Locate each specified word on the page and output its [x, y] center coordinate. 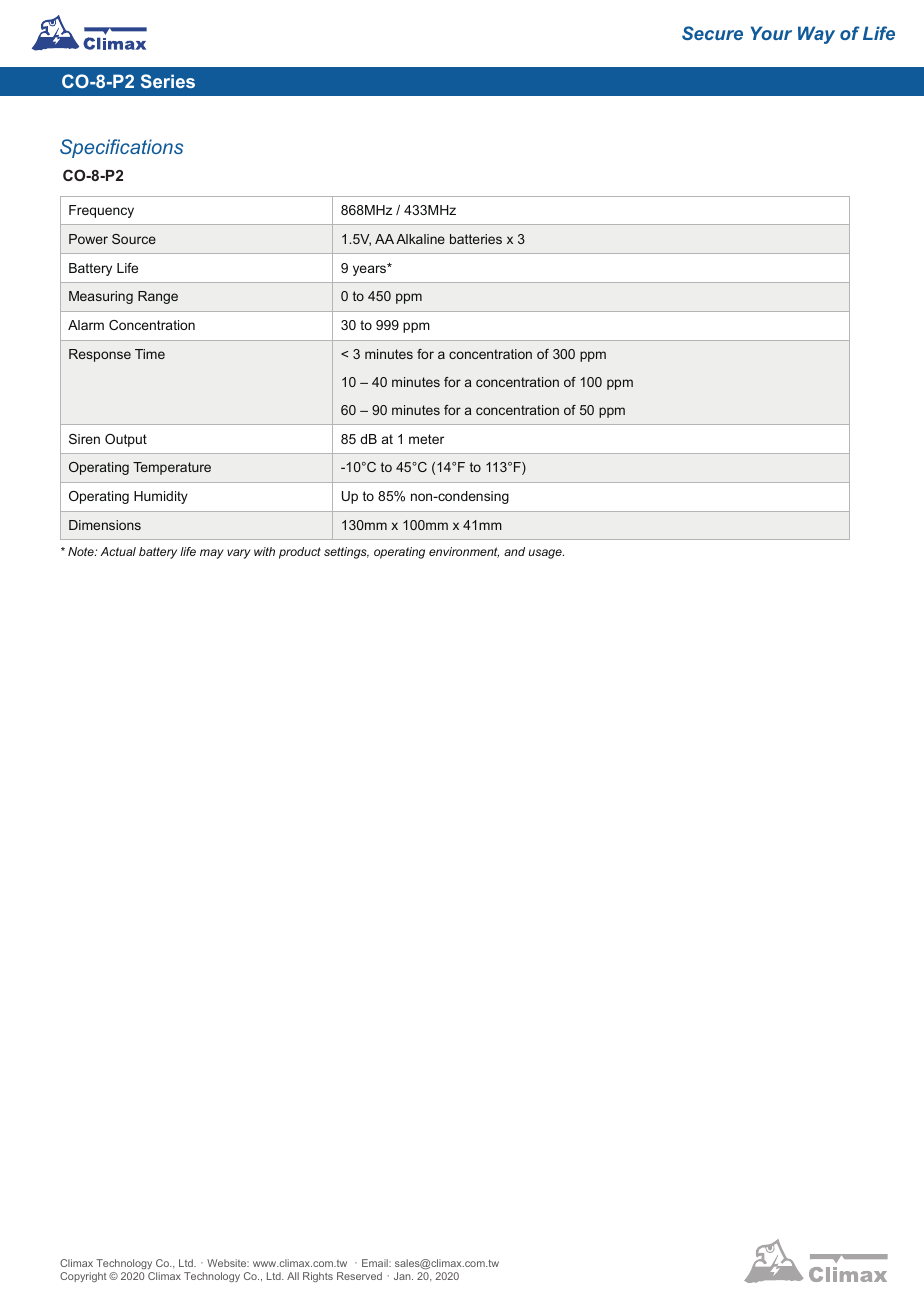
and [514, 551]
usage [546, 554]
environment [464, 552]
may [212, 554]
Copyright [83, 1277]
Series [168, 81]
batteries [476, 239]
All [293, 1276]
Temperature [172, 468]
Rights [318, 1277]
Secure [712, 33]
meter [426, 439]
